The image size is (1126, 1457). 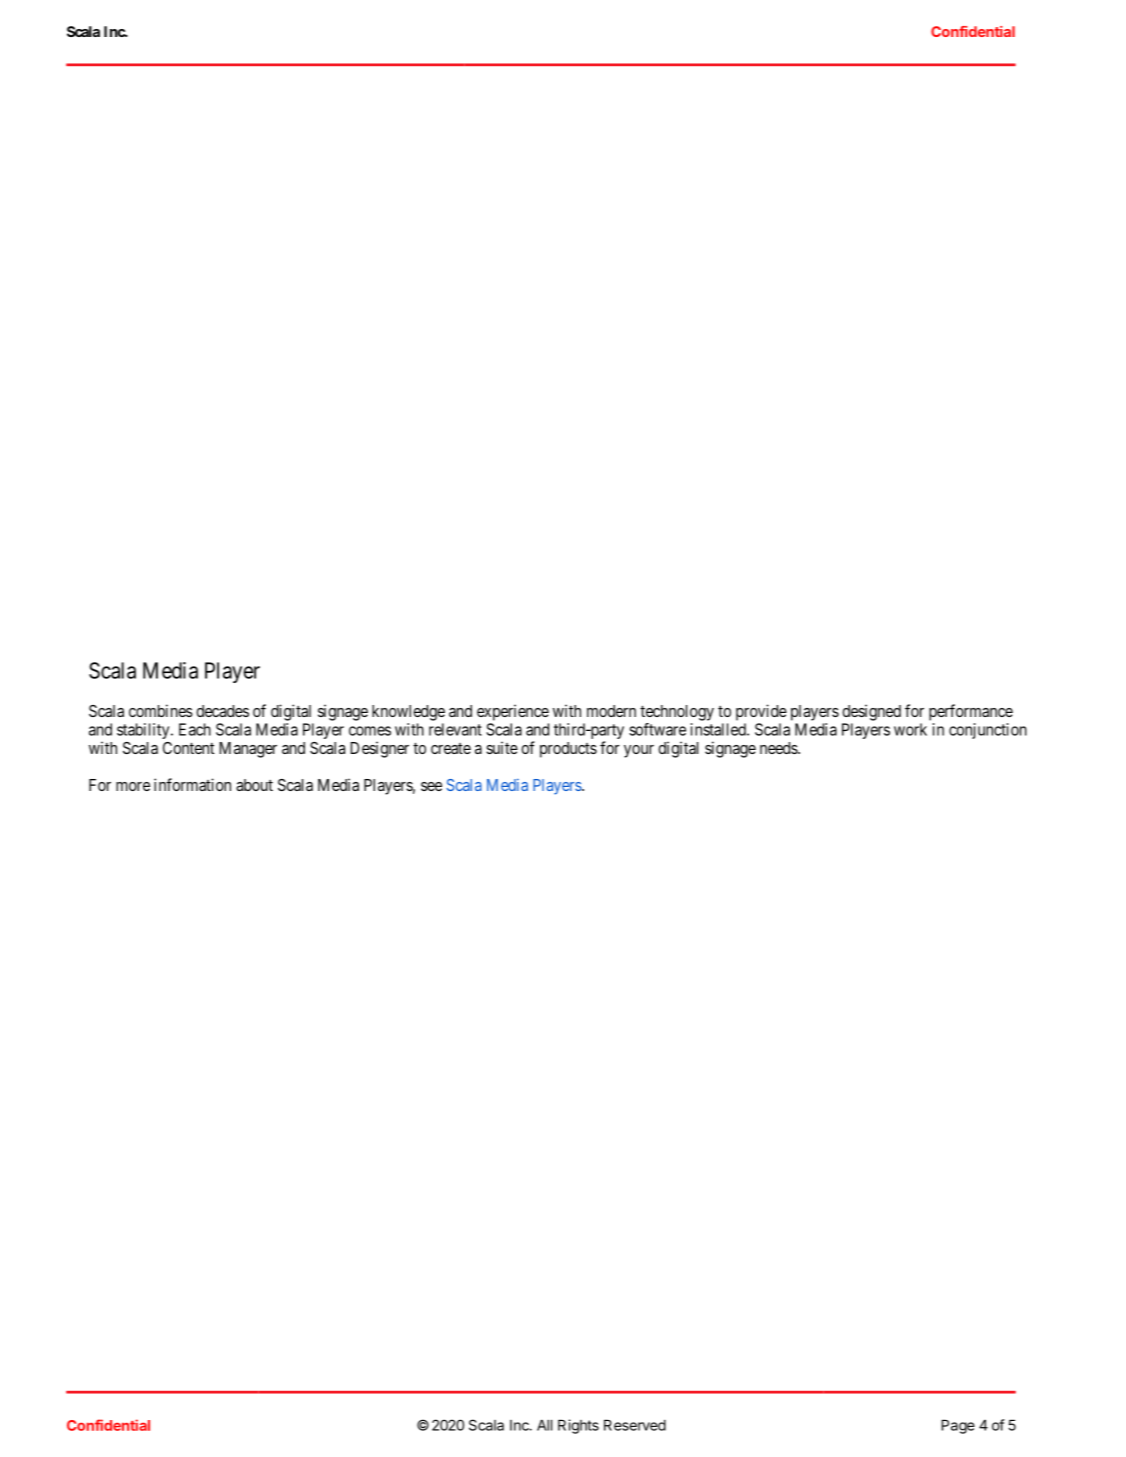 I want to click on suite, so click(x=502, y=747).
